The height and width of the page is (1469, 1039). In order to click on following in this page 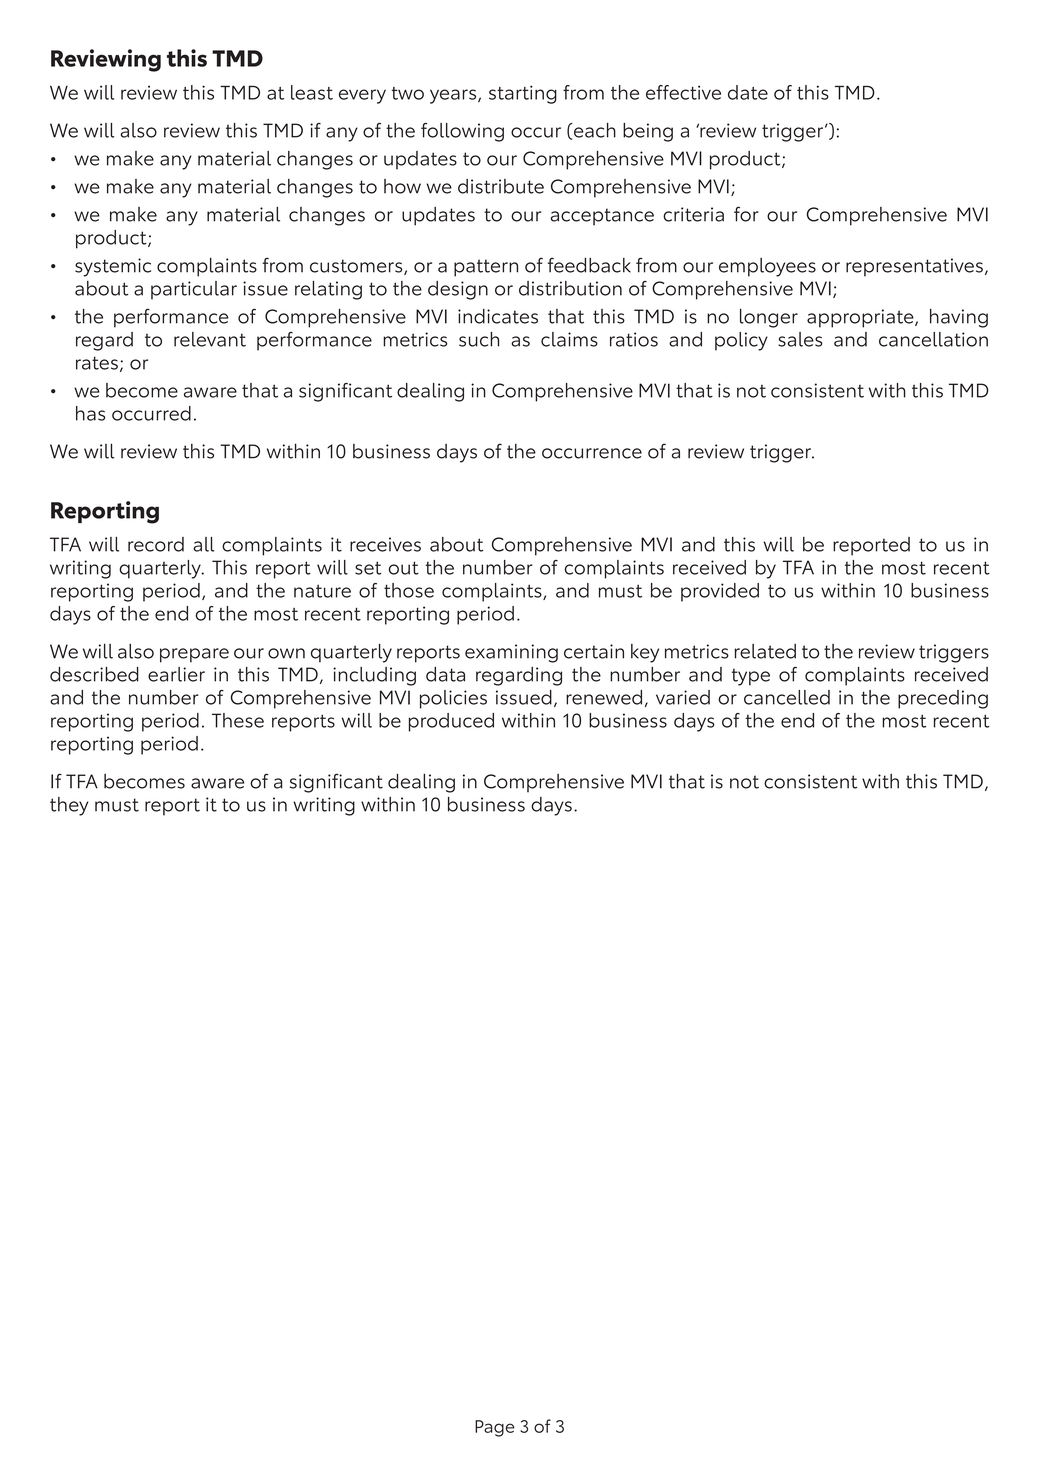, I will do `click(462, 132)`.
